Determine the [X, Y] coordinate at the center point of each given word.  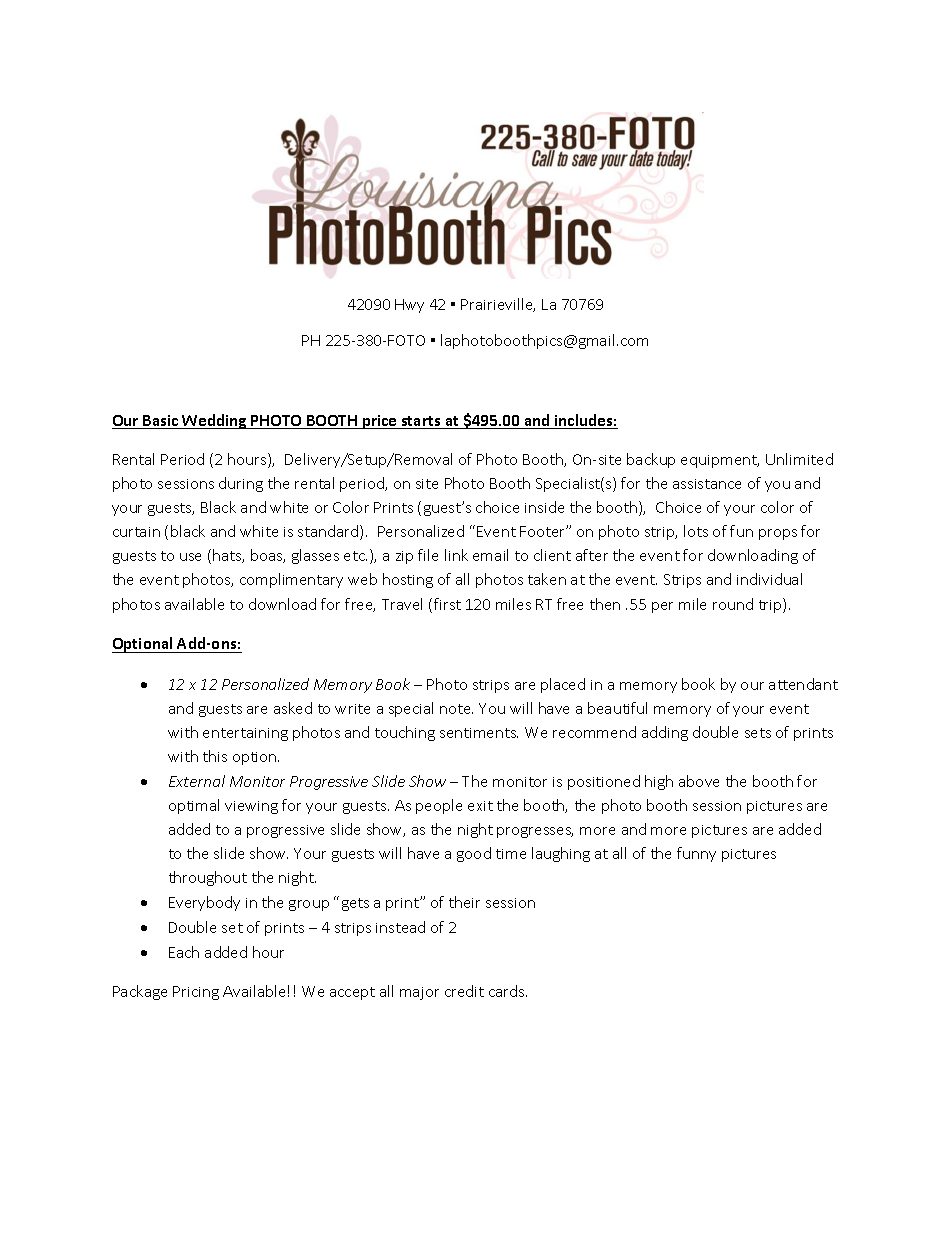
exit [480, 806]
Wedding [215, 421]
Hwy [409, 306]
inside [544, 507]
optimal [194, 806]
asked [293, 708]
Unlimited [799, 459]
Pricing [196, 993]
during [241, 484]
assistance [707, 484]
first [447, 604]
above [699, 781]
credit [464, 991]
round [733, 604]
